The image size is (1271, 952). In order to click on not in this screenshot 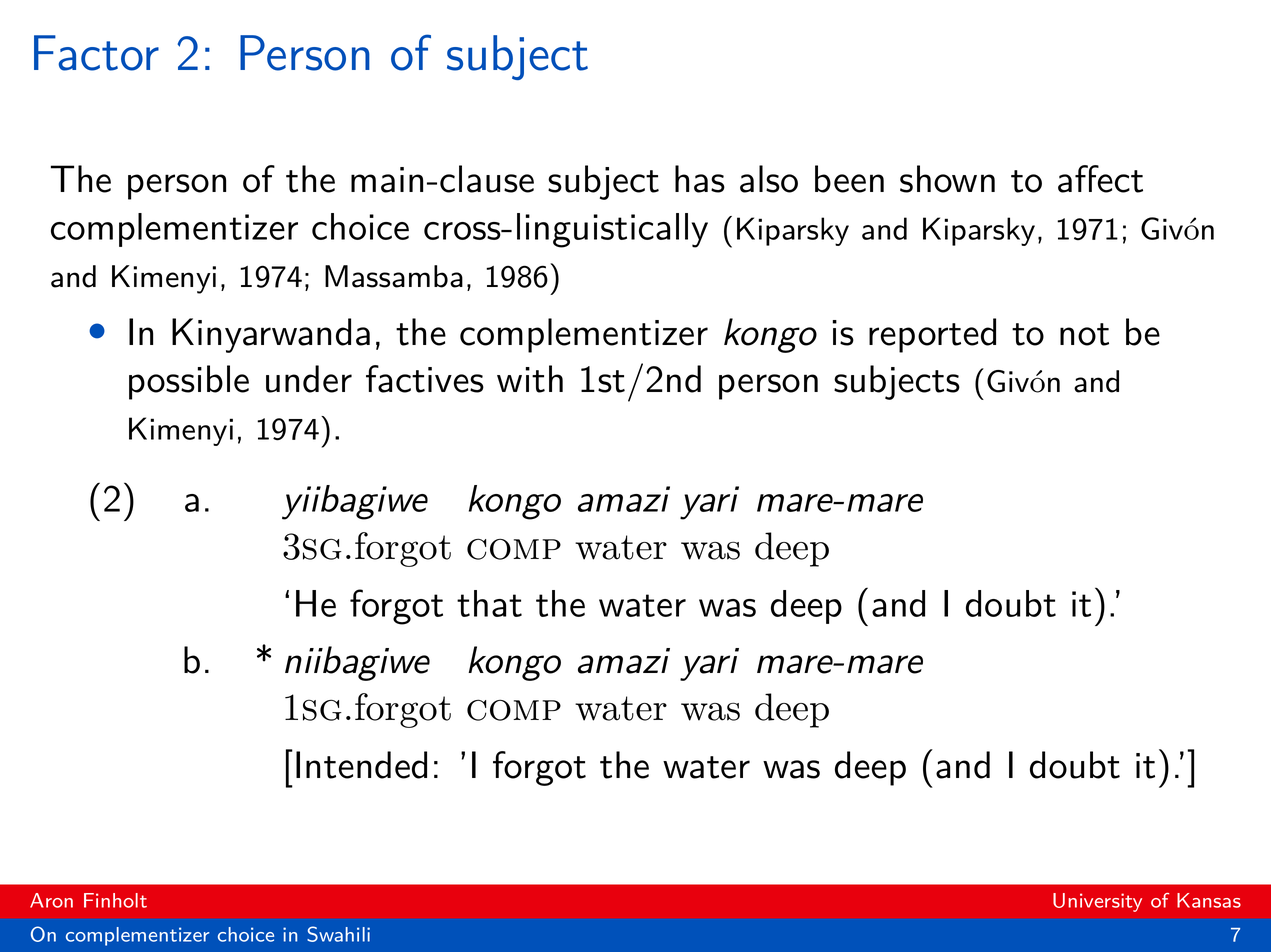, I will do `click(1084, 334)`.
